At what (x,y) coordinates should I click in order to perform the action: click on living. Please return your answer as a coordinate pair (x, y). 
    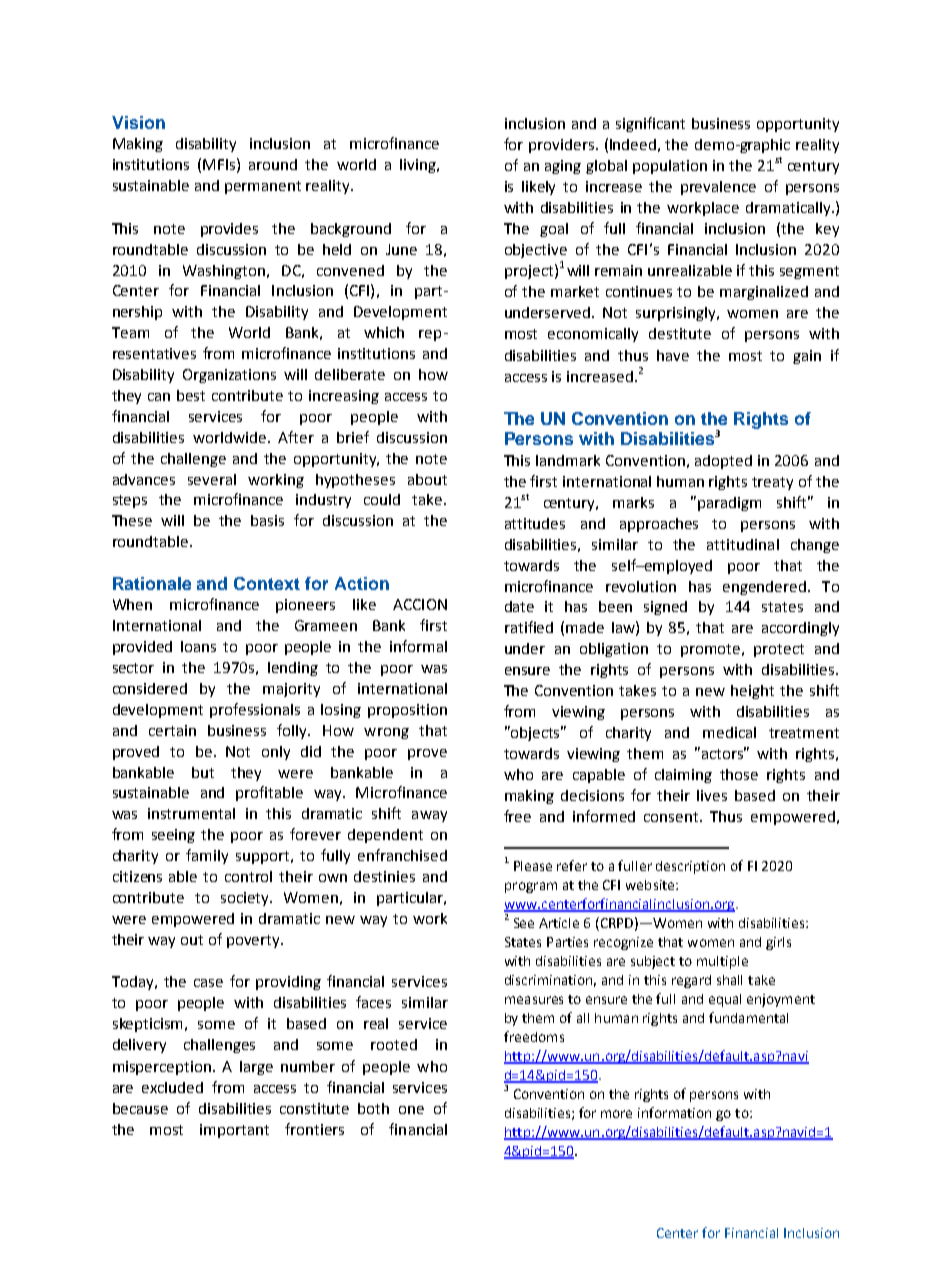
    Looking at the image, I should click on (419, 166).
